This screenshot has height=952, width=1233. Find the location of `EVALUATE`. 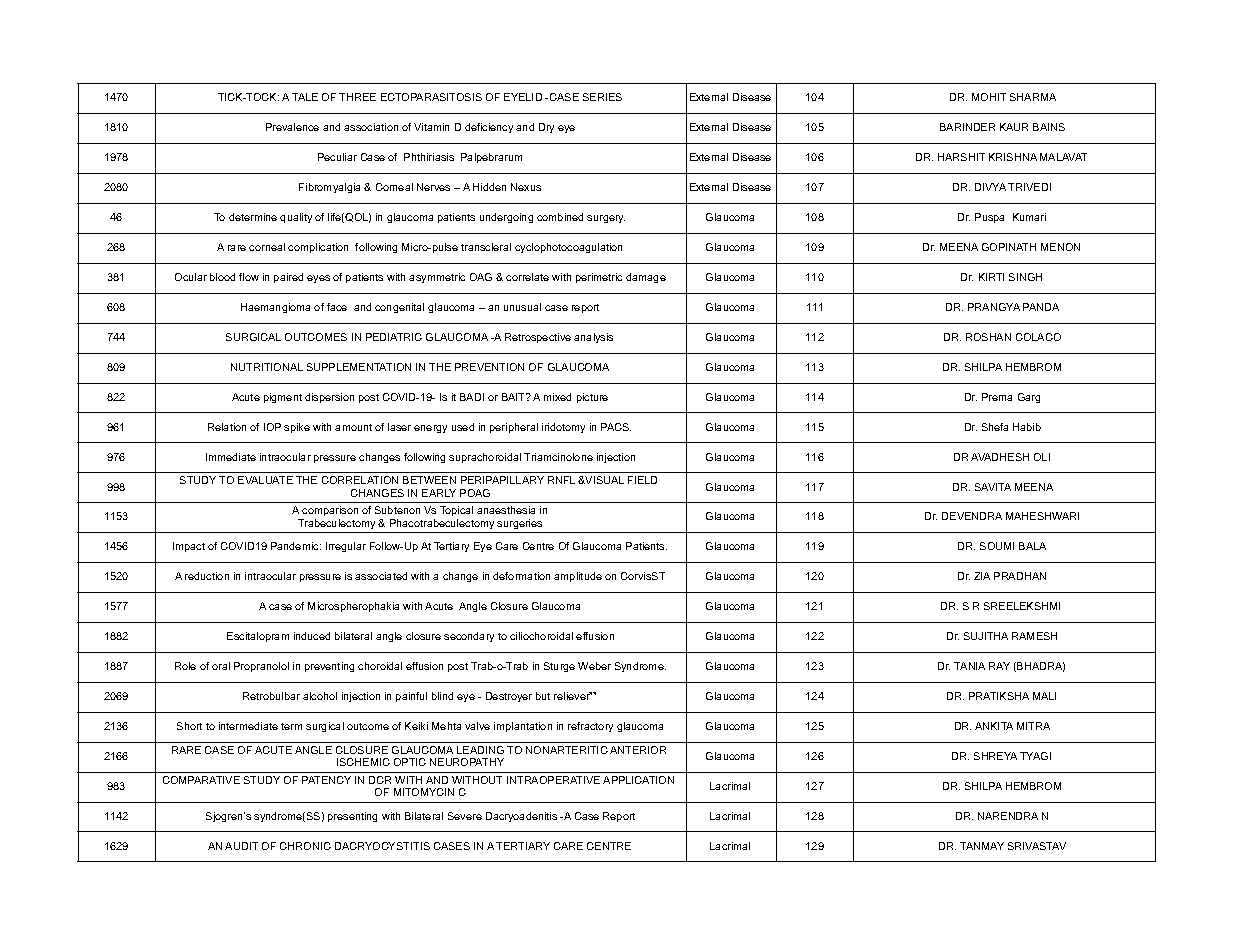

EVALUATE is located at coordinates (265, 480).
